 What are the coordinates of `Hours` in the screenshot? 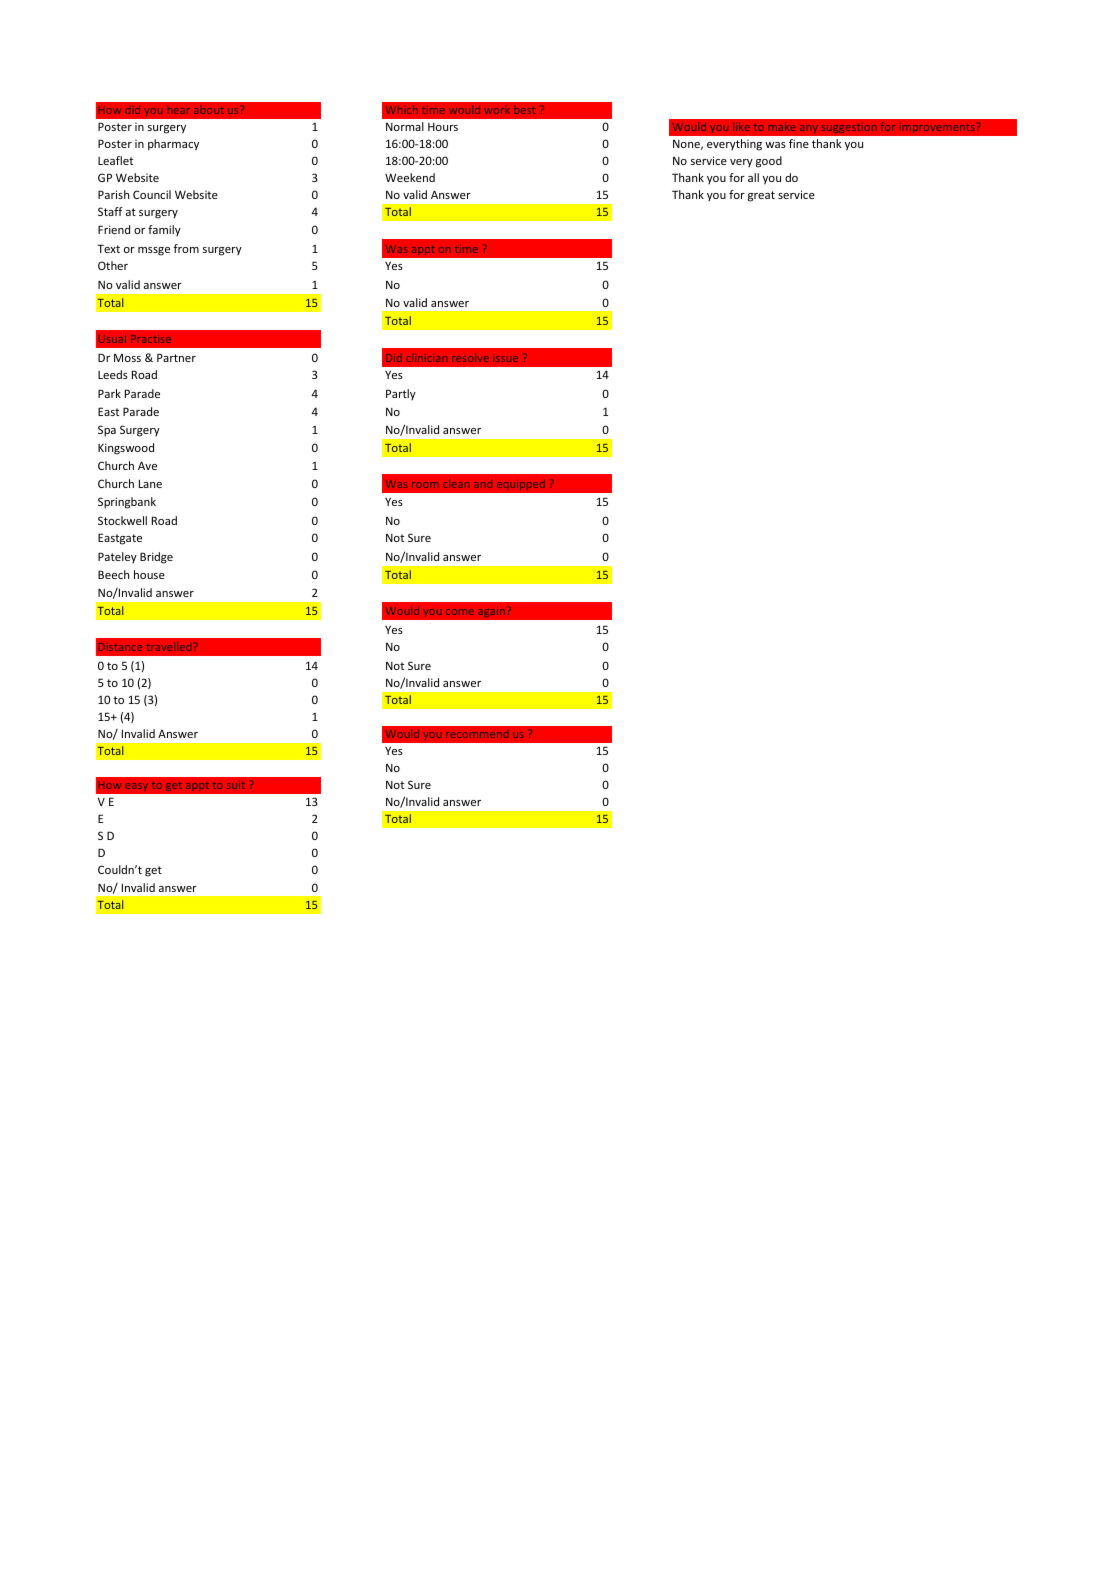 It's located at (443, 127).
